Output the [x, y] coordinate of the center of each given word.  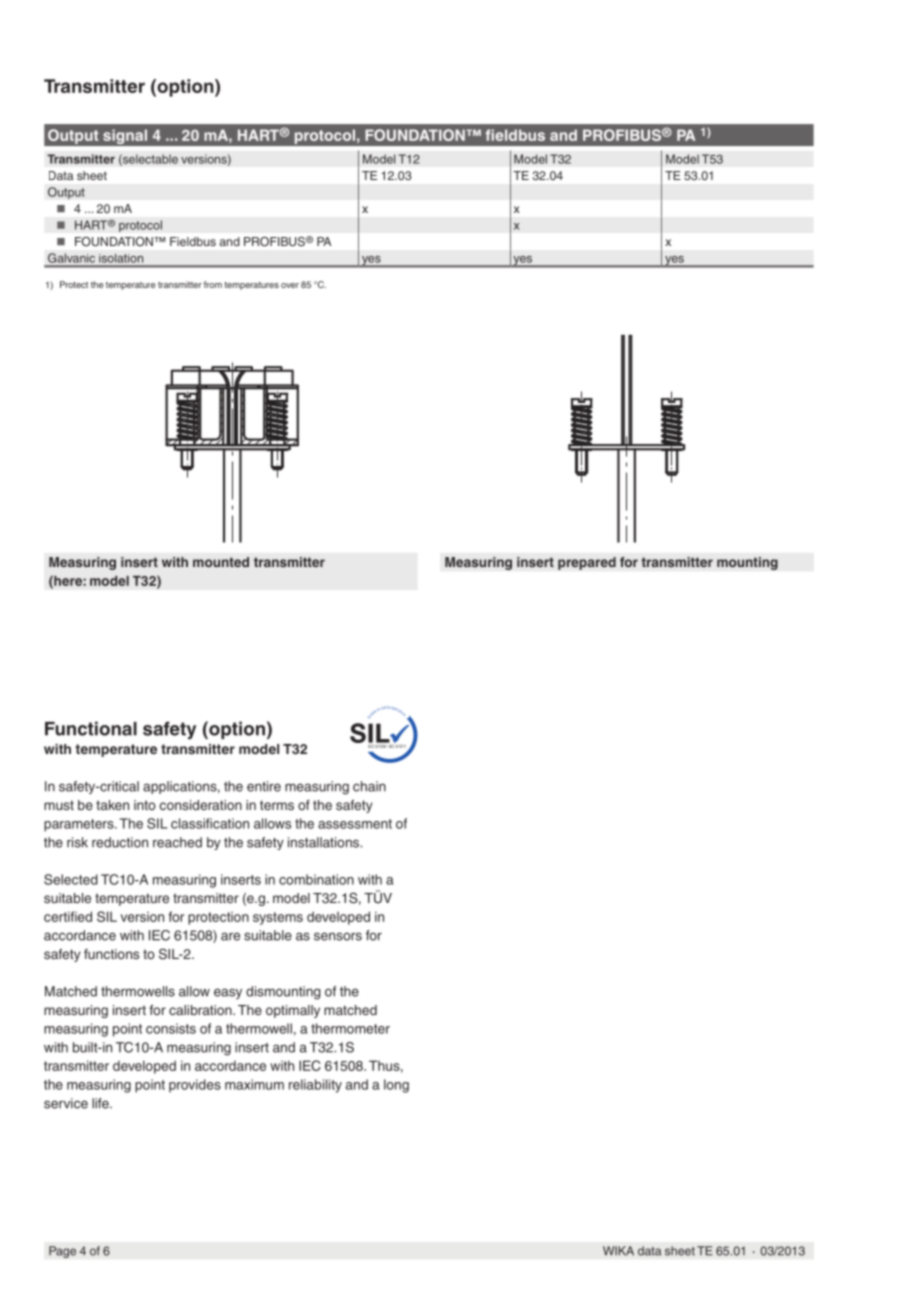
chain [369, 786]
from [213, 284]
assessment [355, 824]
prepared [587, 563]
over [290, 285]
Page [62, 1252]
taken [112, 805]
